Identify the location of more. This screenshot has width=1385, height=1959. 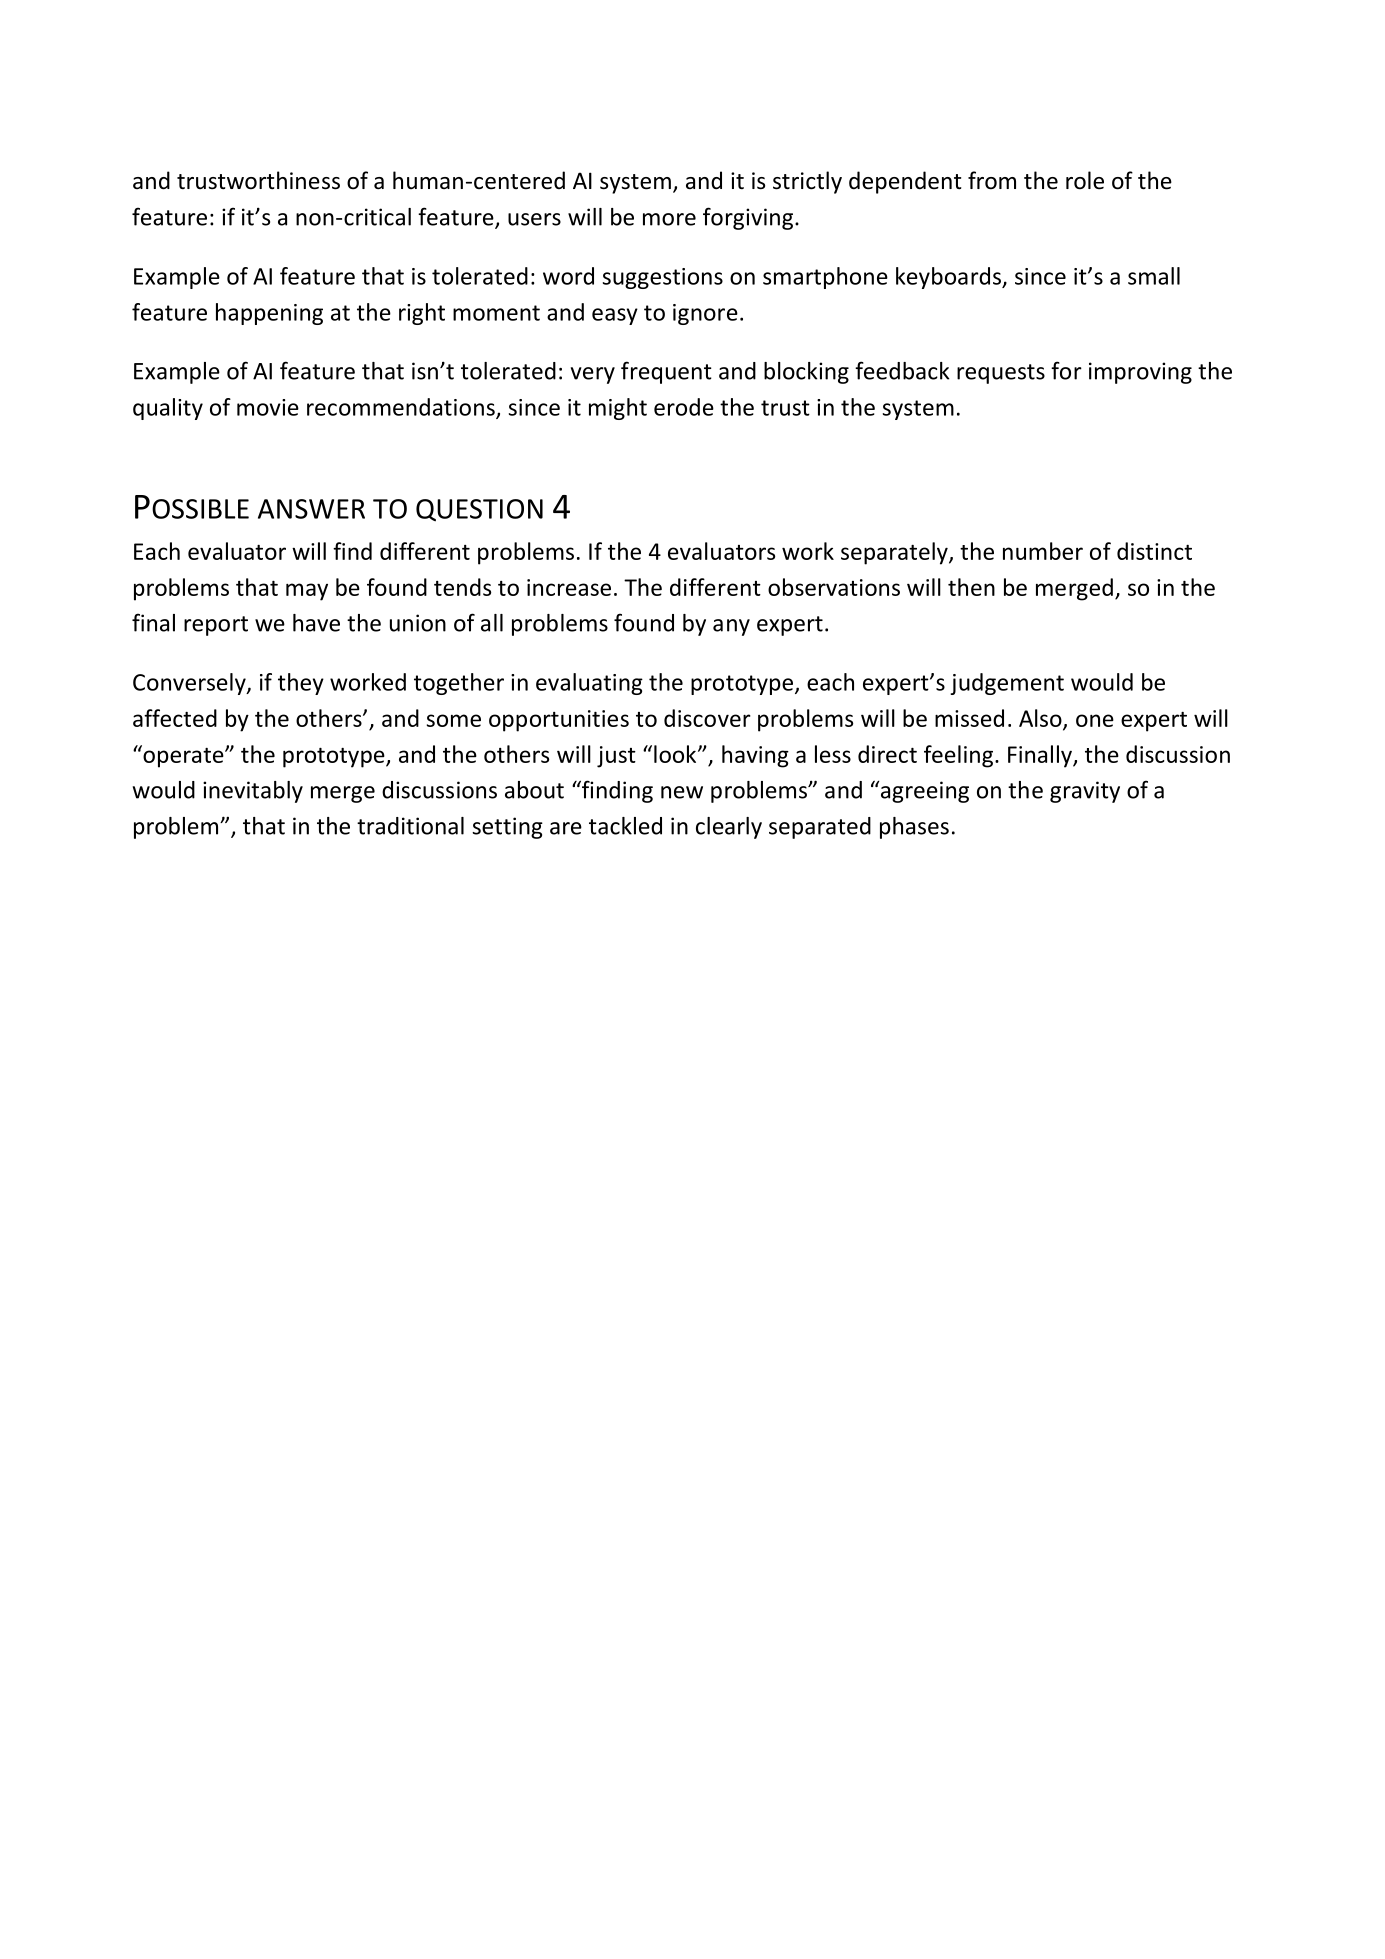
(669, 219).
